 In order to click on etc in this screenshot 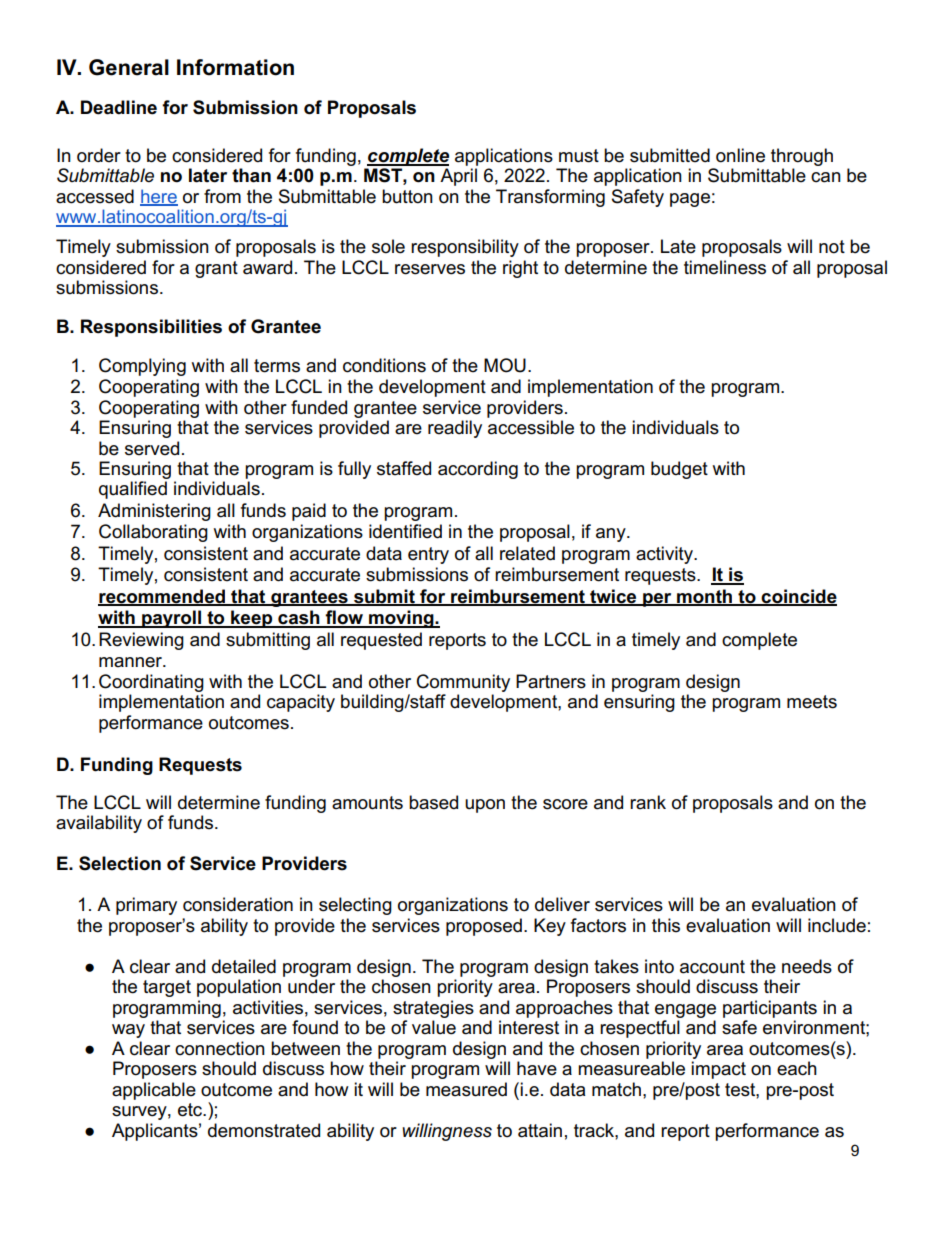, I will do `click(191, 1110)`.
